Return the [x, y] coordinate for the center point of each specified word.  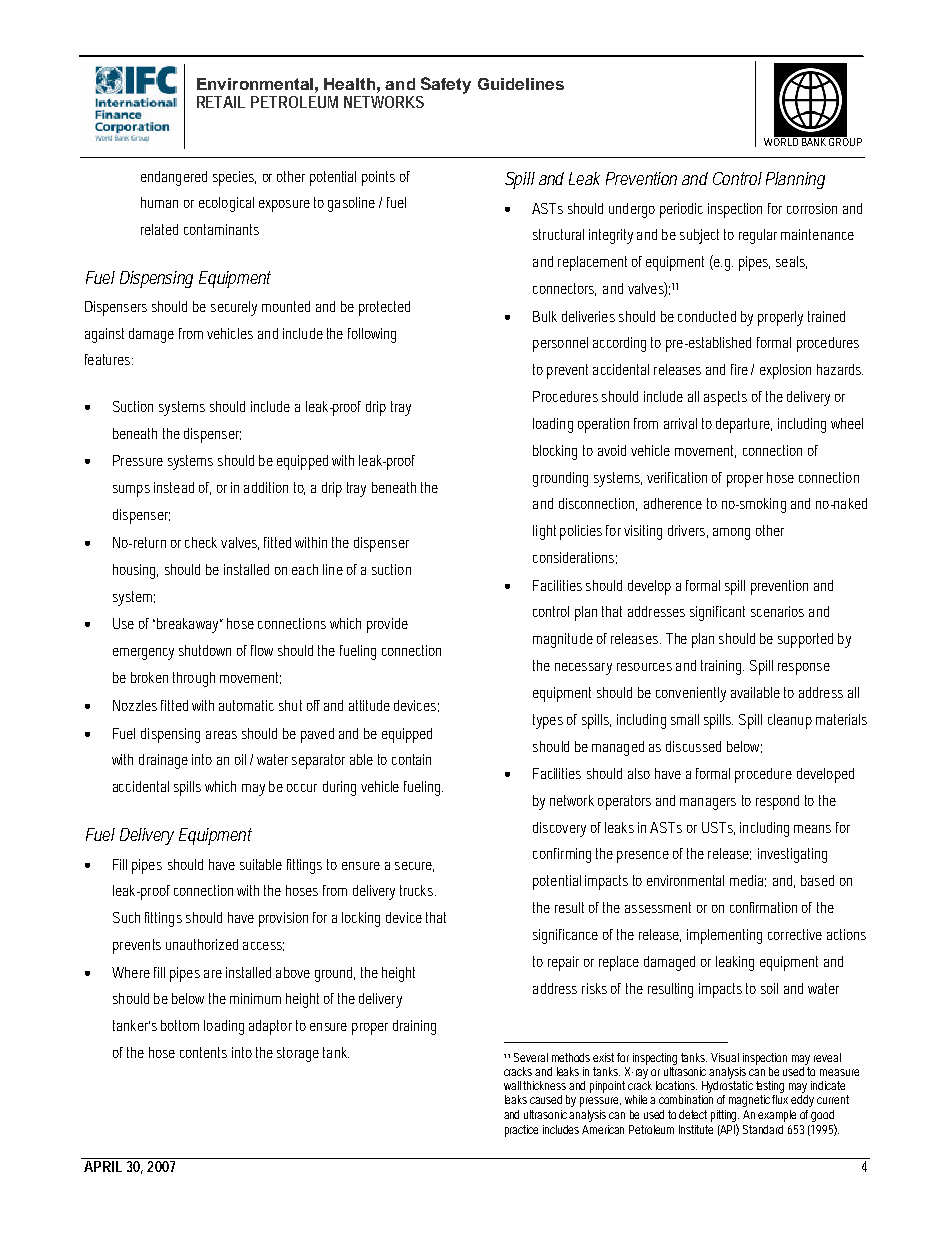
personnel [560, 344]
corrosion [812, 208]
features [109, 359]
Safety [445, 87]
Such [126, 917]
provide [387, 625]
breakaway [189, 625]
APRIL [103, 1166]
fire [739, 369]
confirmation [763, 907]
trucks [418, 890]
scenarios [777, 611]
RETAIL [221, 102]
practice [521, 1131]
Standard [763, 1129]
